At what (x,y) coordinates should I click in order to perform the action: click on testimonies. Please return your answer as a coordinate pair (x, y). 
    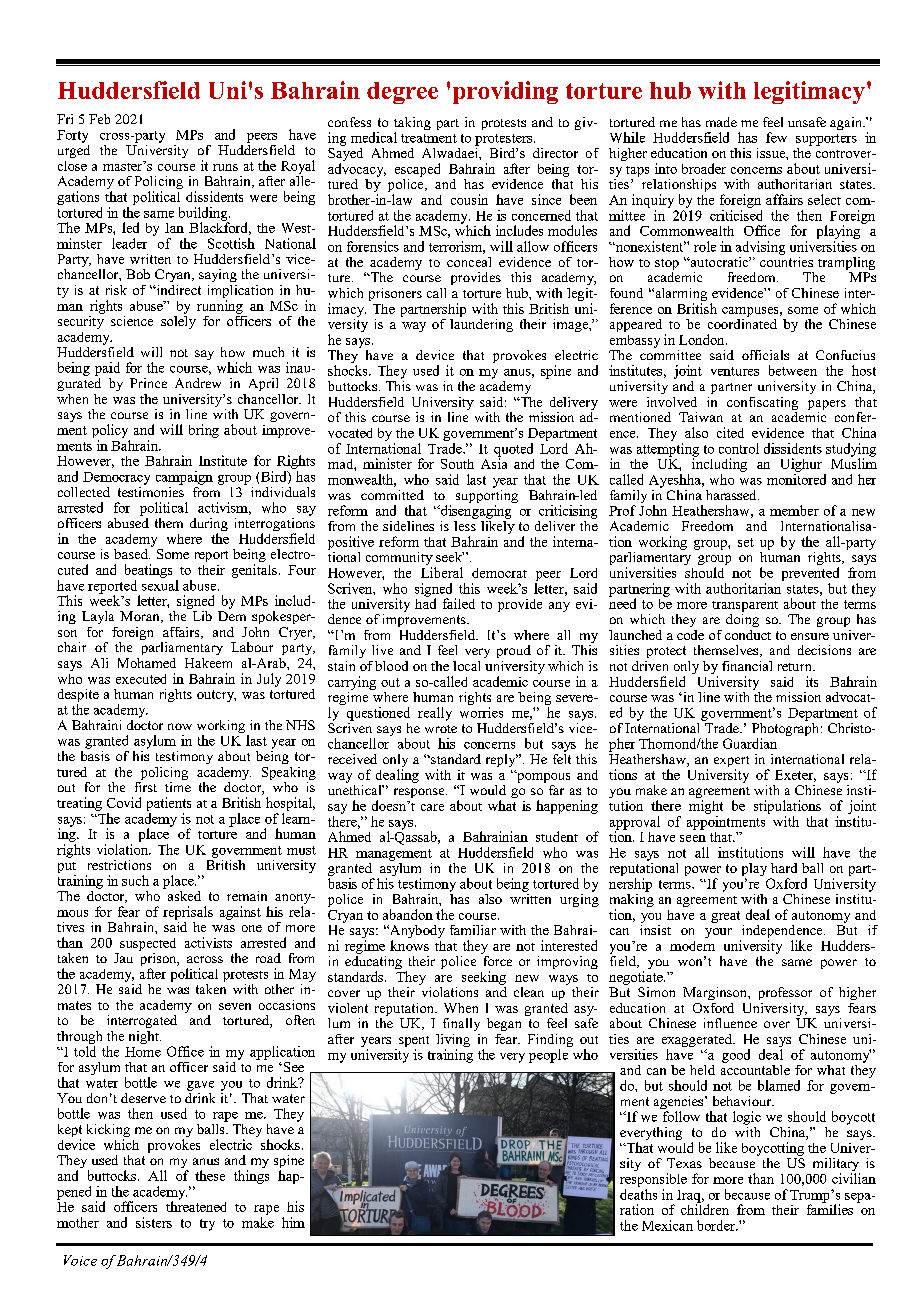
    Looking at the image, I should click on (151, 490).
